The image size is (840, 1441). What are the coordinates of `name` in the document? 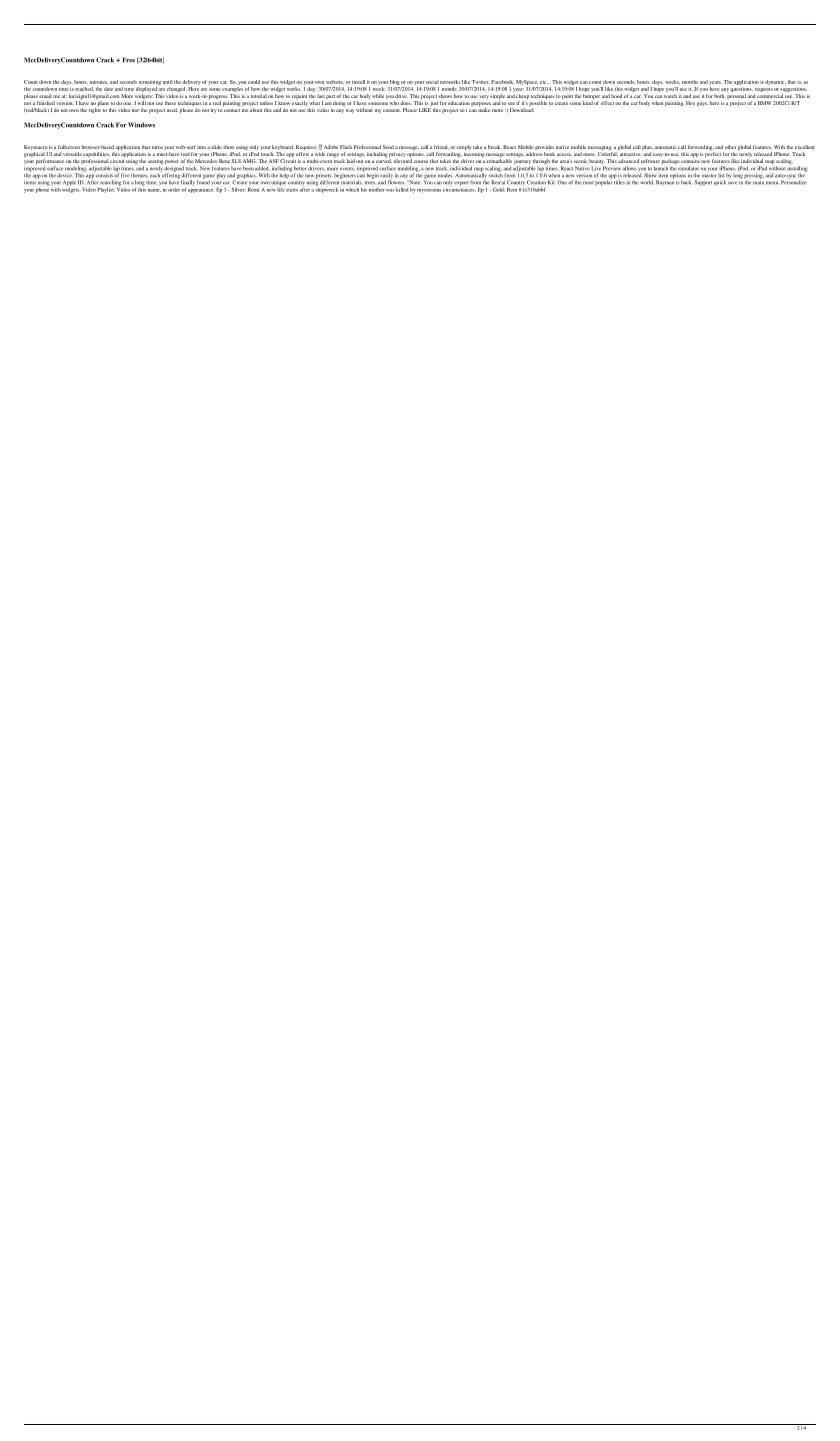 It's located at (154, 190).
